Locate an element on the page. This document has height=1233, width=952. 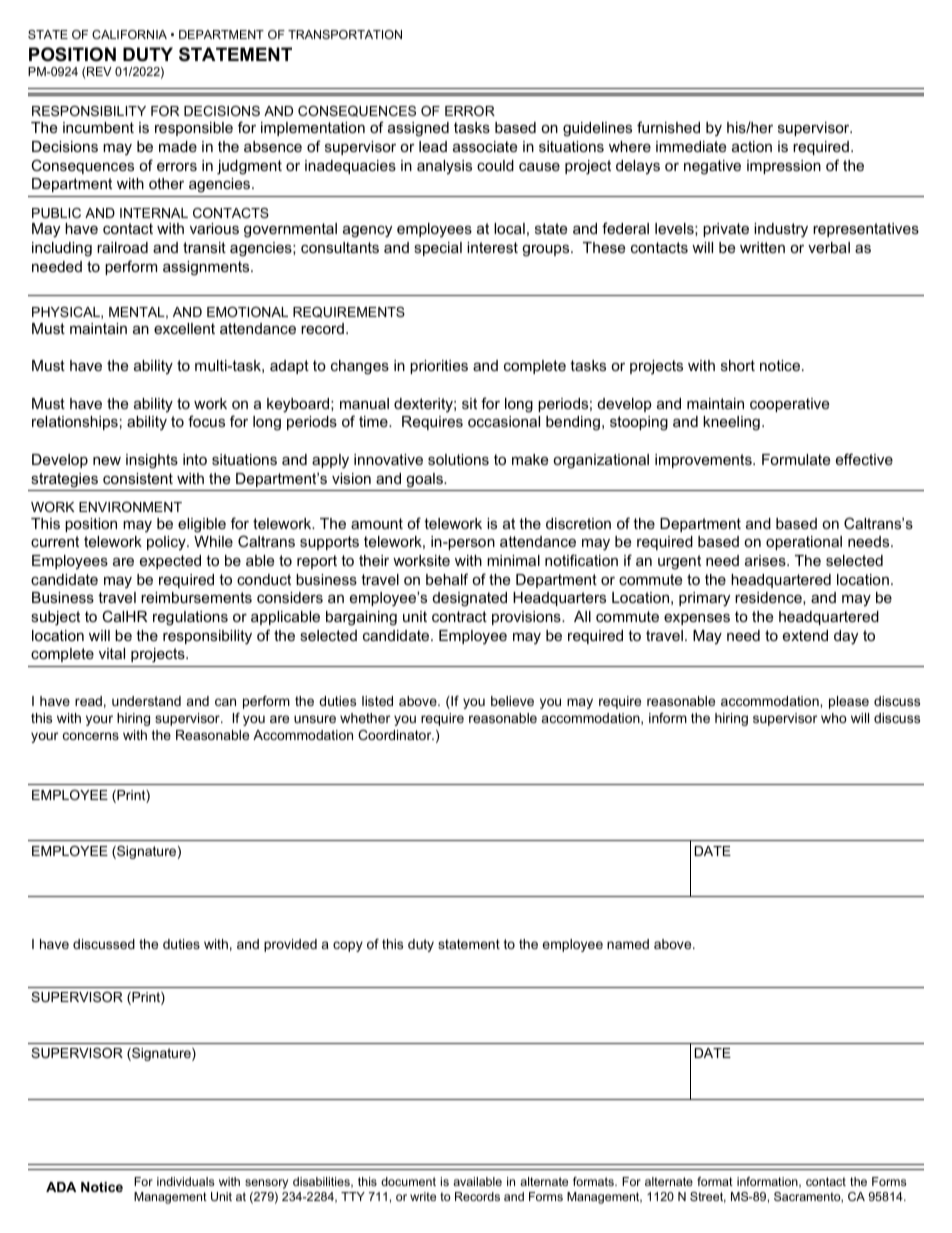
regulations is located at coordinates (190, 618).
